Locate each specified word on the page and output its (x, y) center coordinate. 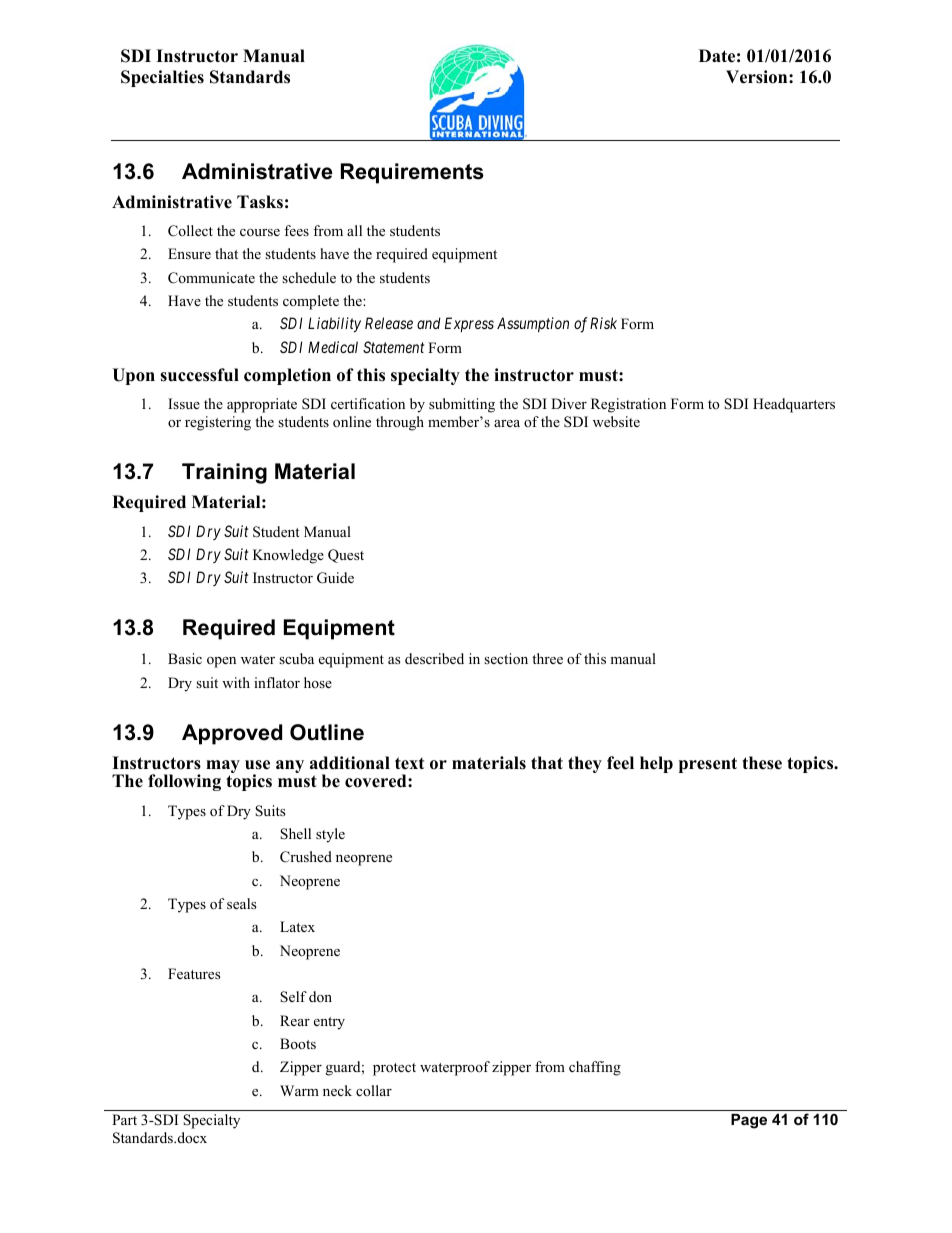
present (708, 765)
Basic (185, 658)
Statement (393, 347)
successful (199, 375)
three (547, 658)
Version (758, 77)
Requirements (412, 173)
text (409, 763)
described (434, 658)
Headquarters (794, 405)
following (184, 782)
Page (749, 1121)
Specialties (162, 78)
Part (124, 1119)
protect (394, 1069)
